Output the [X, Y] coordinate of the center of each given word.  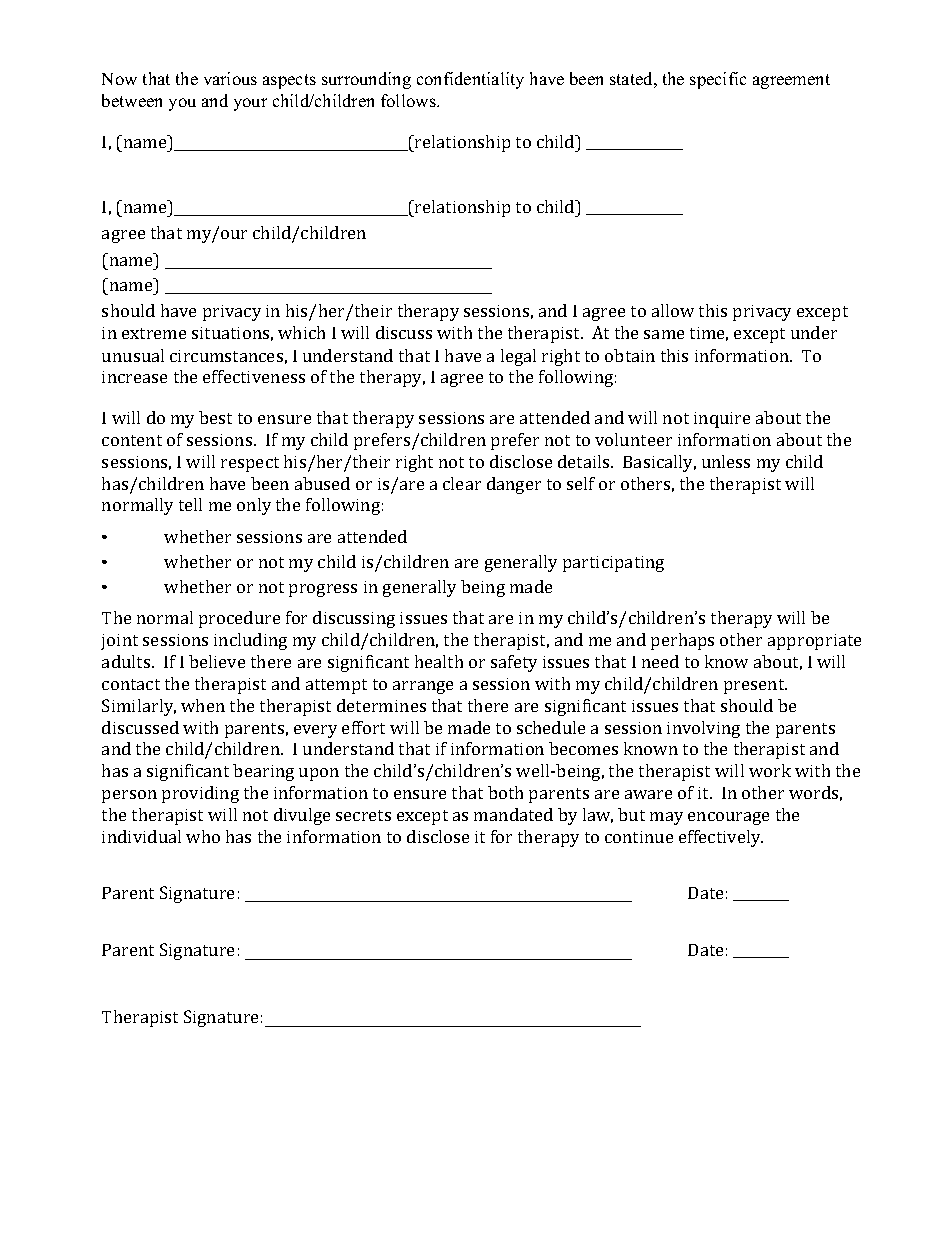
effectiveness [254, 376]
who [203, 836]
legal [518, 357]
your [250, 104]
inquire [722, 420]
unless [726, 461]
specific [718, 80]
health [439, 661]
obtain [630, 355]
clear [462, 483]
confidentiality [470, 80]
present [755, 686]
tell [190, 504]
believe [217, 661]
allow [673, 310]
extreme [154, 333]
